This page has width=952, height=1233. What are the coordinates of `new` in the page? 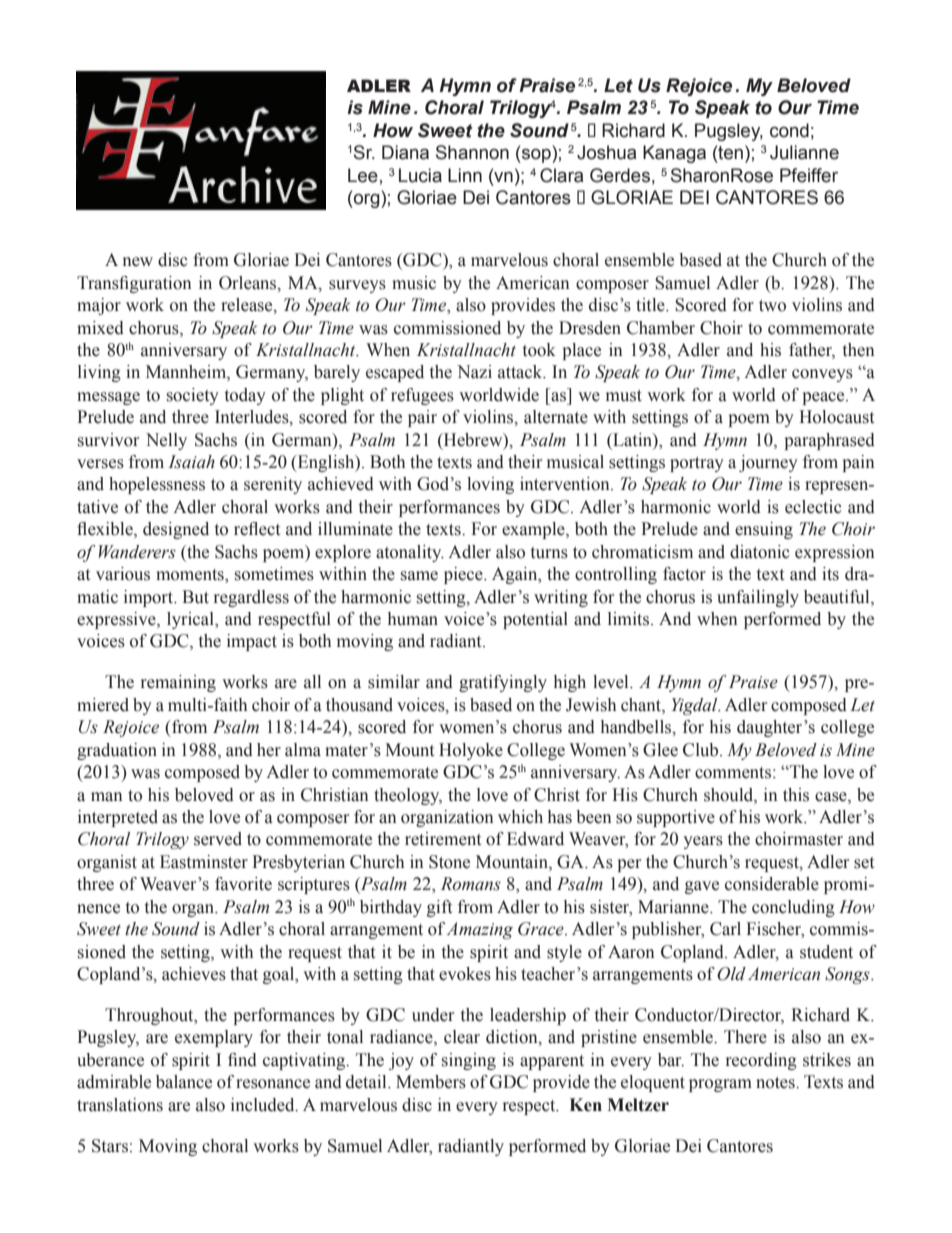 It's located at (138, 262).
